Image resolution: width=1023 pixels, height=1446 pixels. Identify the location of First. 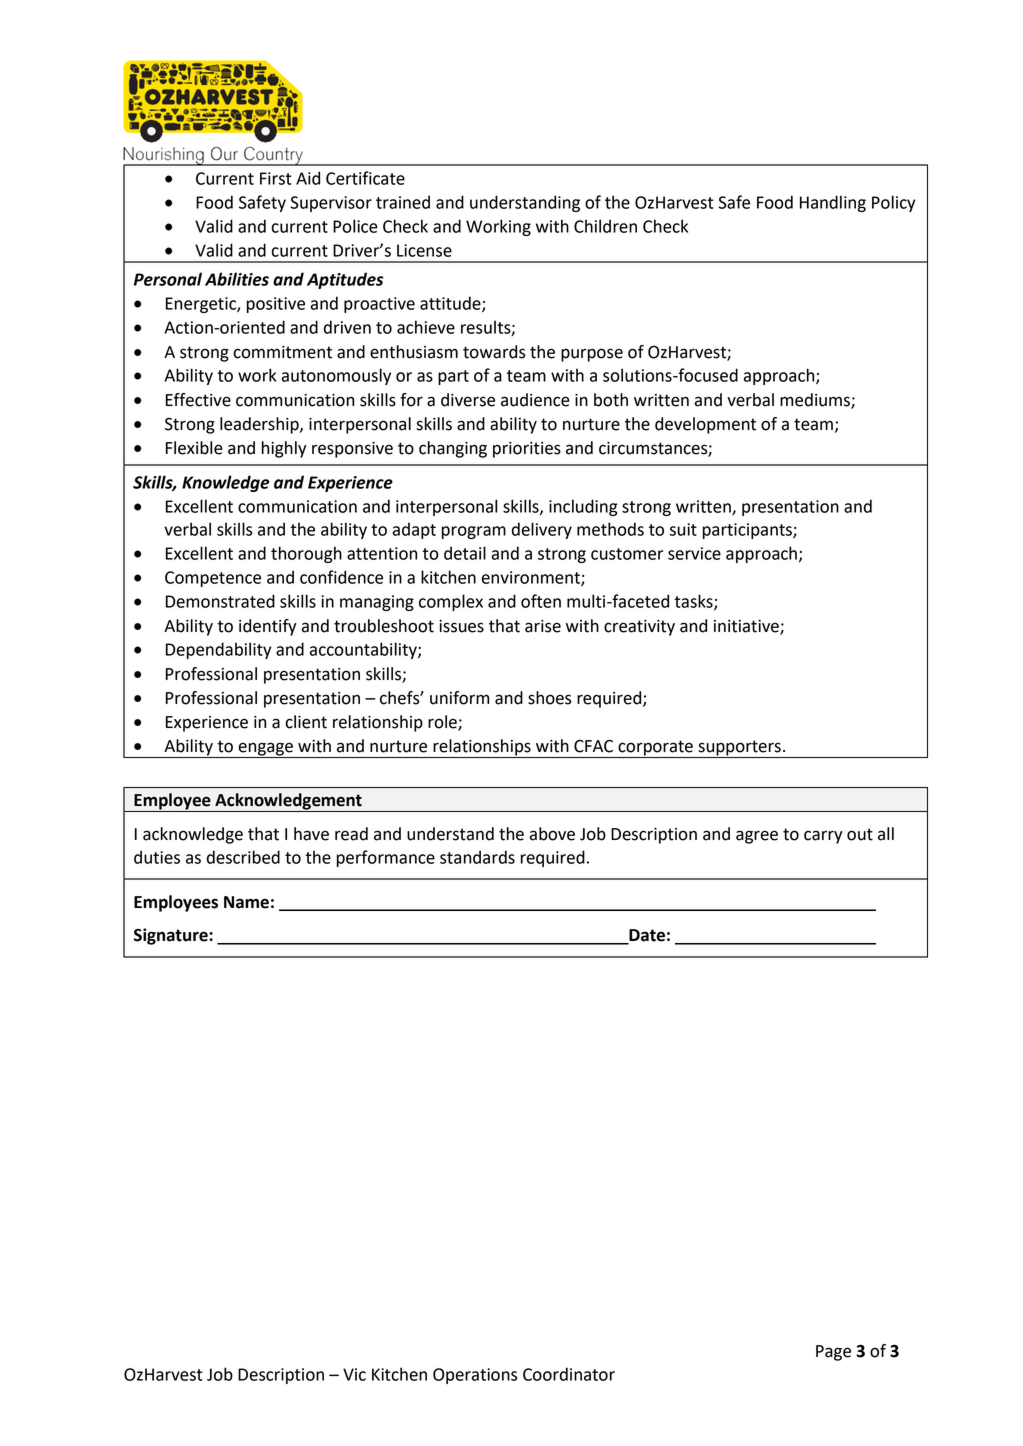
(276, 178).
